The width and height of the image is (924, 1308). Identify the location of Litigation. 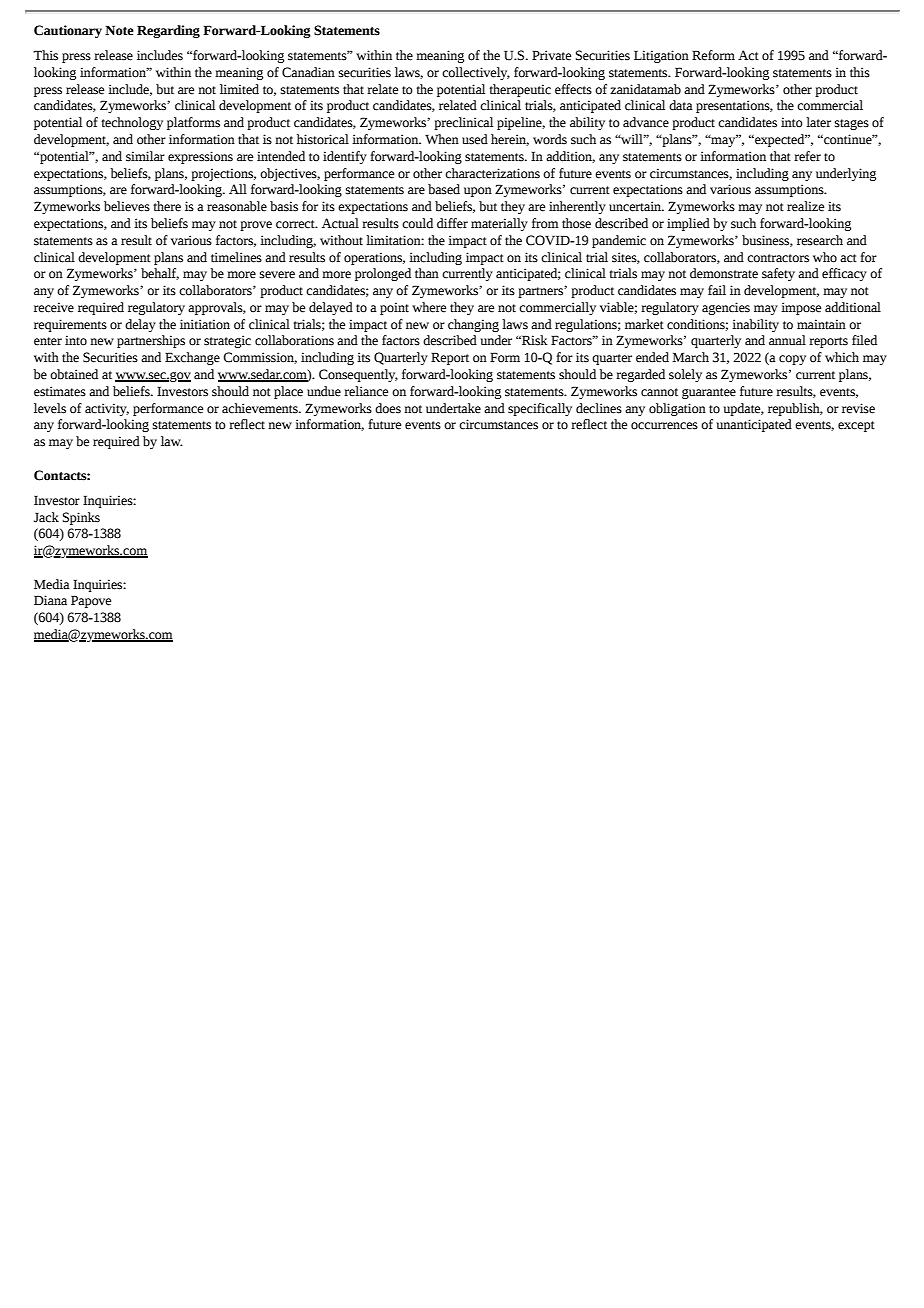
(661, 56).
